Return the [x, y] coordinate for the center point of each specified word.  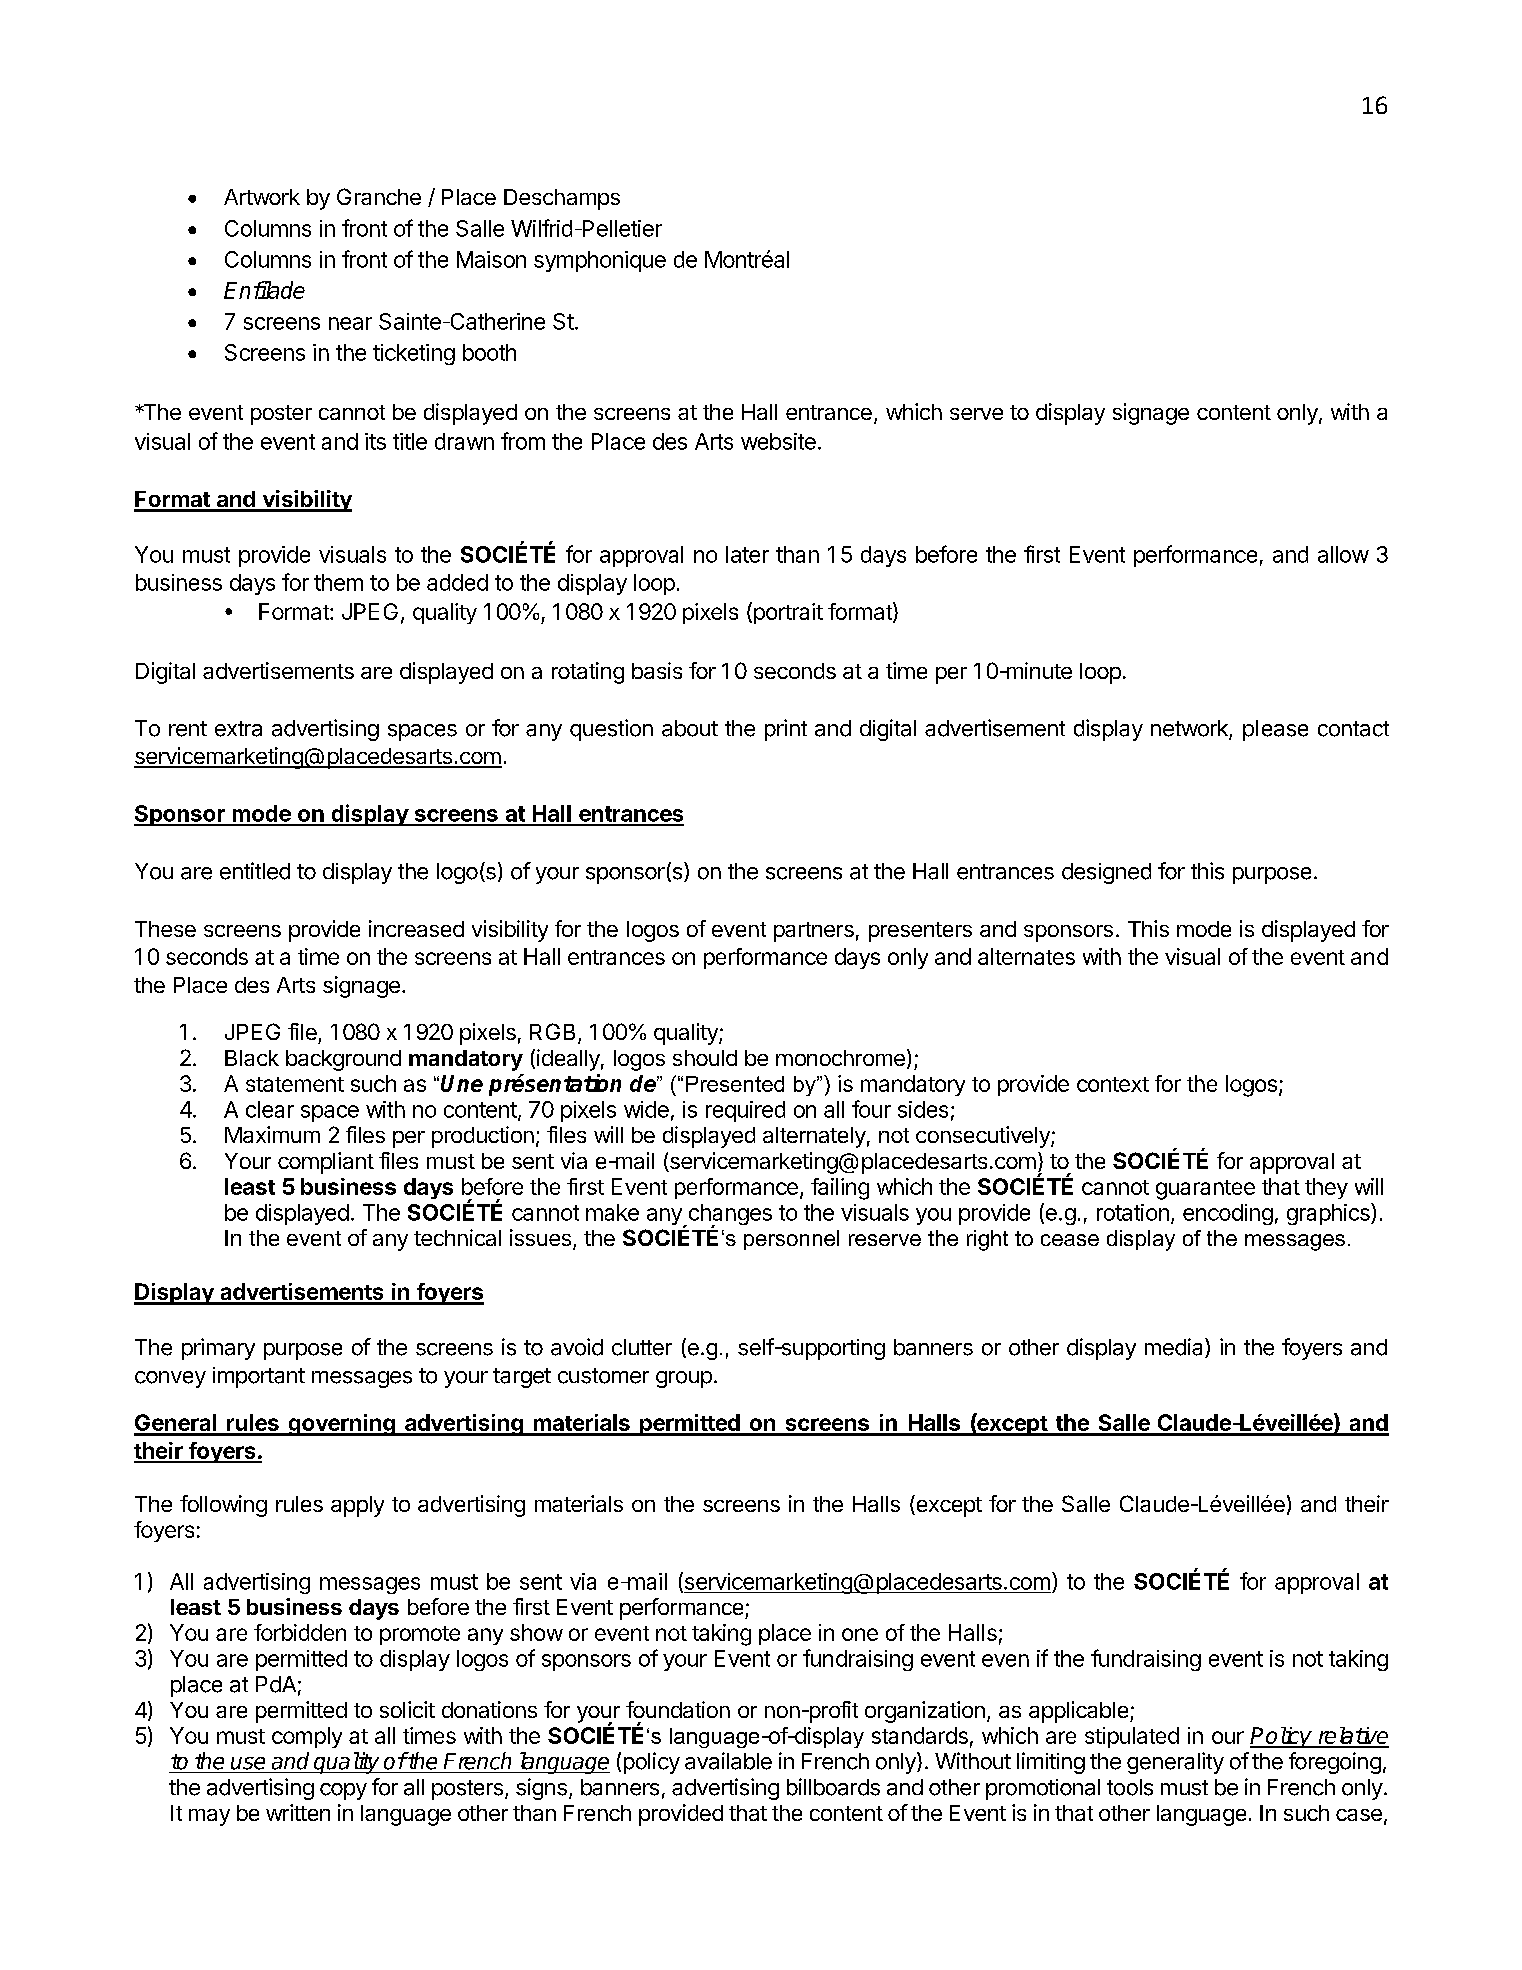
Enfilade [264, 290]
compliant [326, 1163]
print [786, 730]
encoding [1228, 1214]
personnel [791, 1240]
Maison [491, 259]
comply [307, 1737]
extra [238, 729]
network [1190, 729]
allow [1343, 554]
